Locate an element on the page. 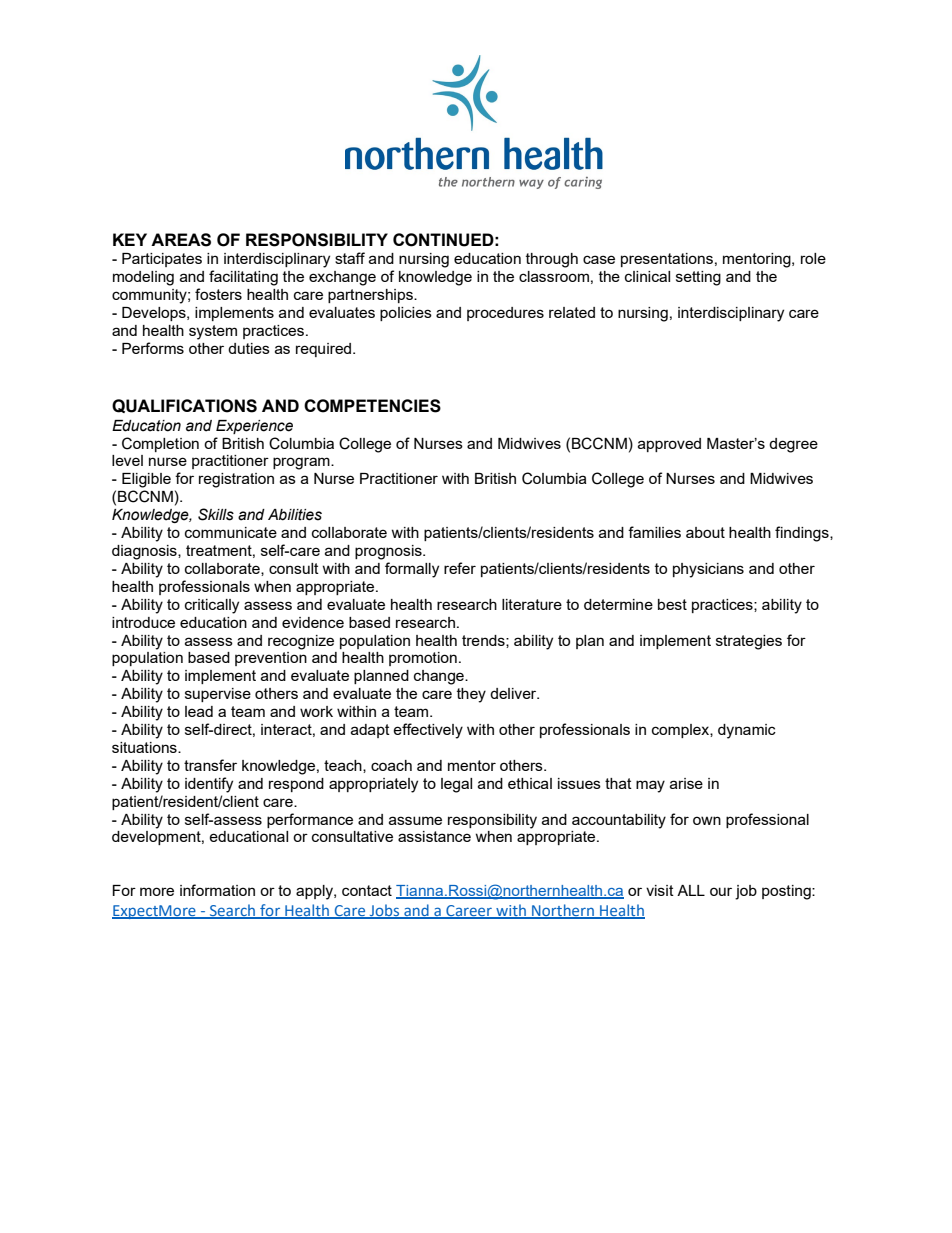 This document has width=952, height=1233. COMPETENCIES is located at coordinates (372, 406).
